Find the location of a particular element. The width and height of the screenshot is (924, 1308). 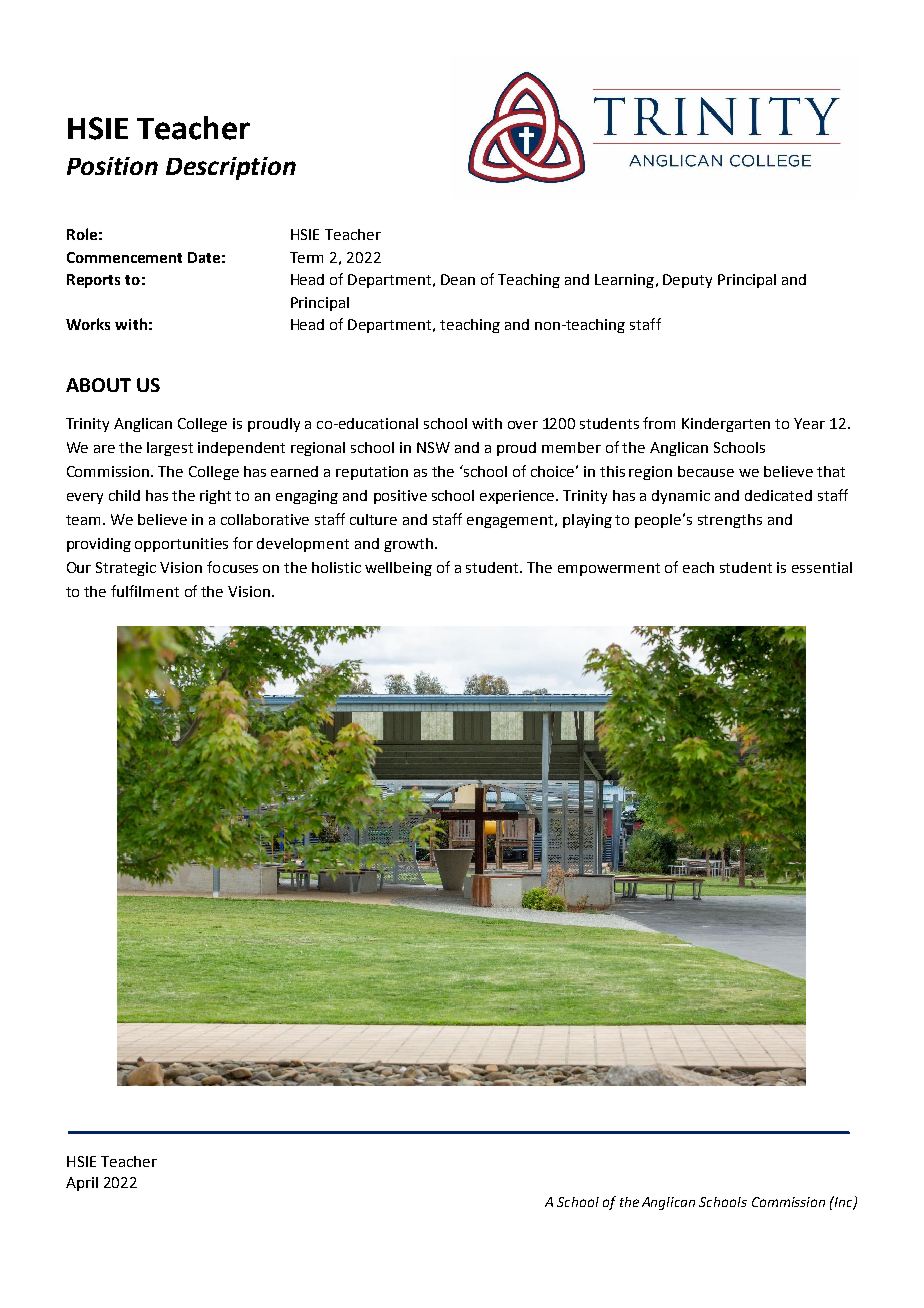

wellbeing is located at coordinates (398, 569).
